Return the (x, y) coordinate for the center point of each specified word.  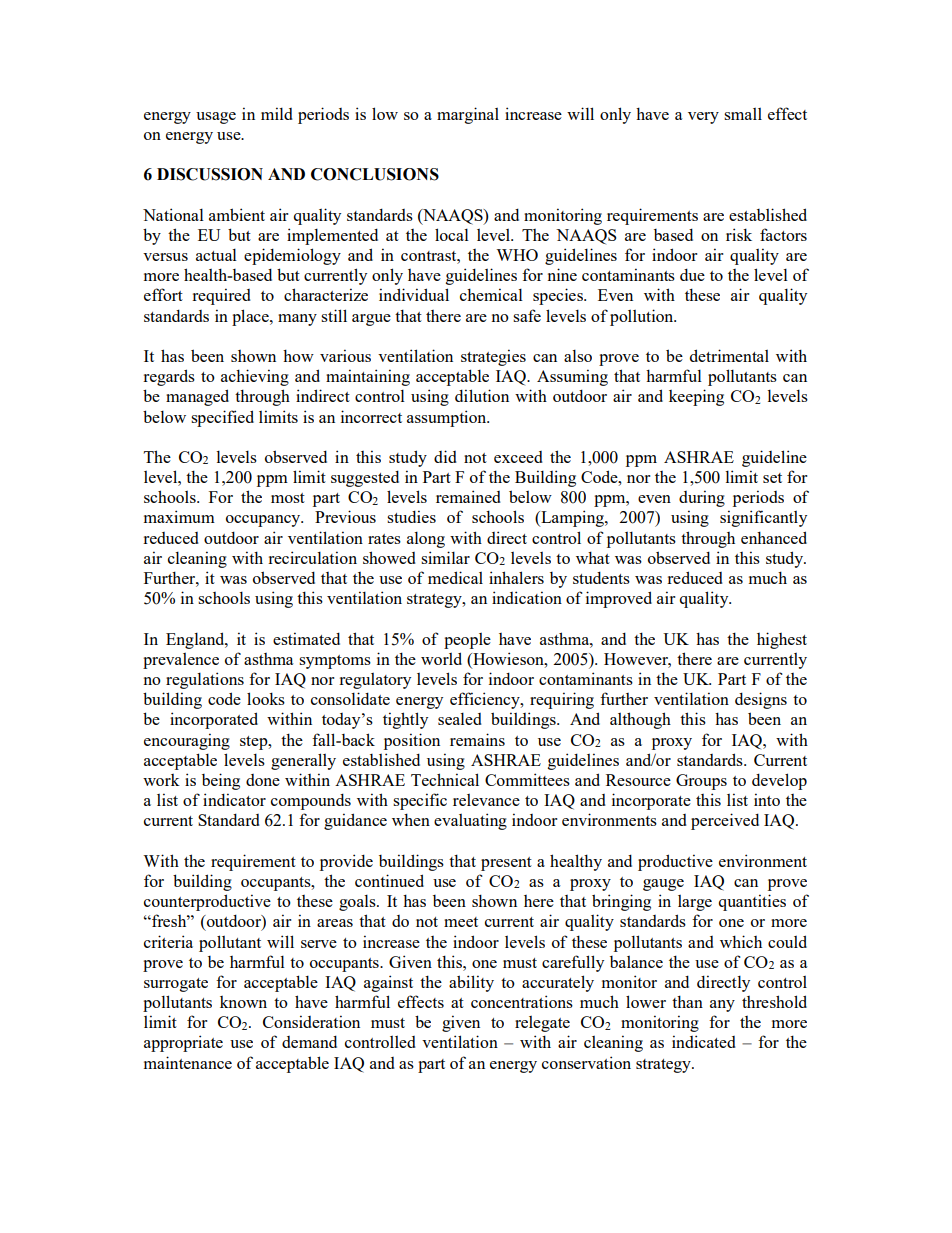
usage (216, 118)
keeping (696, 397)
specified (222, 418)
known (243, 1002)
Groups (701, 782)
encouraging (187, 741)
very (703, 118)
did (445, 456)
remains (477, 739)
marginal (468, 115)
